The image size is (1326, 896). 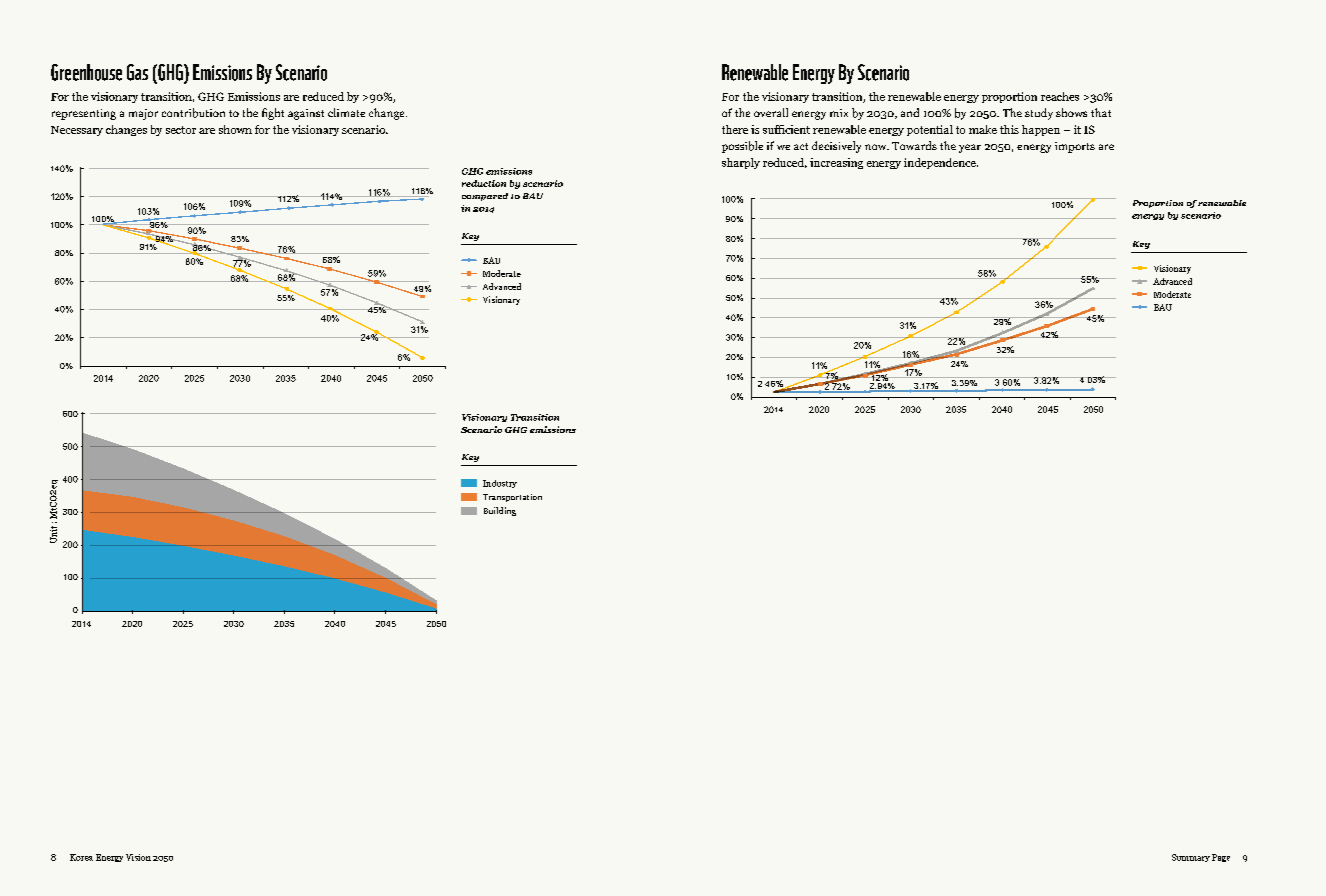 What do you see at coordinates (512, 498) in the screenshot?
I see `Transportation` at bounding box center [512, 498].
